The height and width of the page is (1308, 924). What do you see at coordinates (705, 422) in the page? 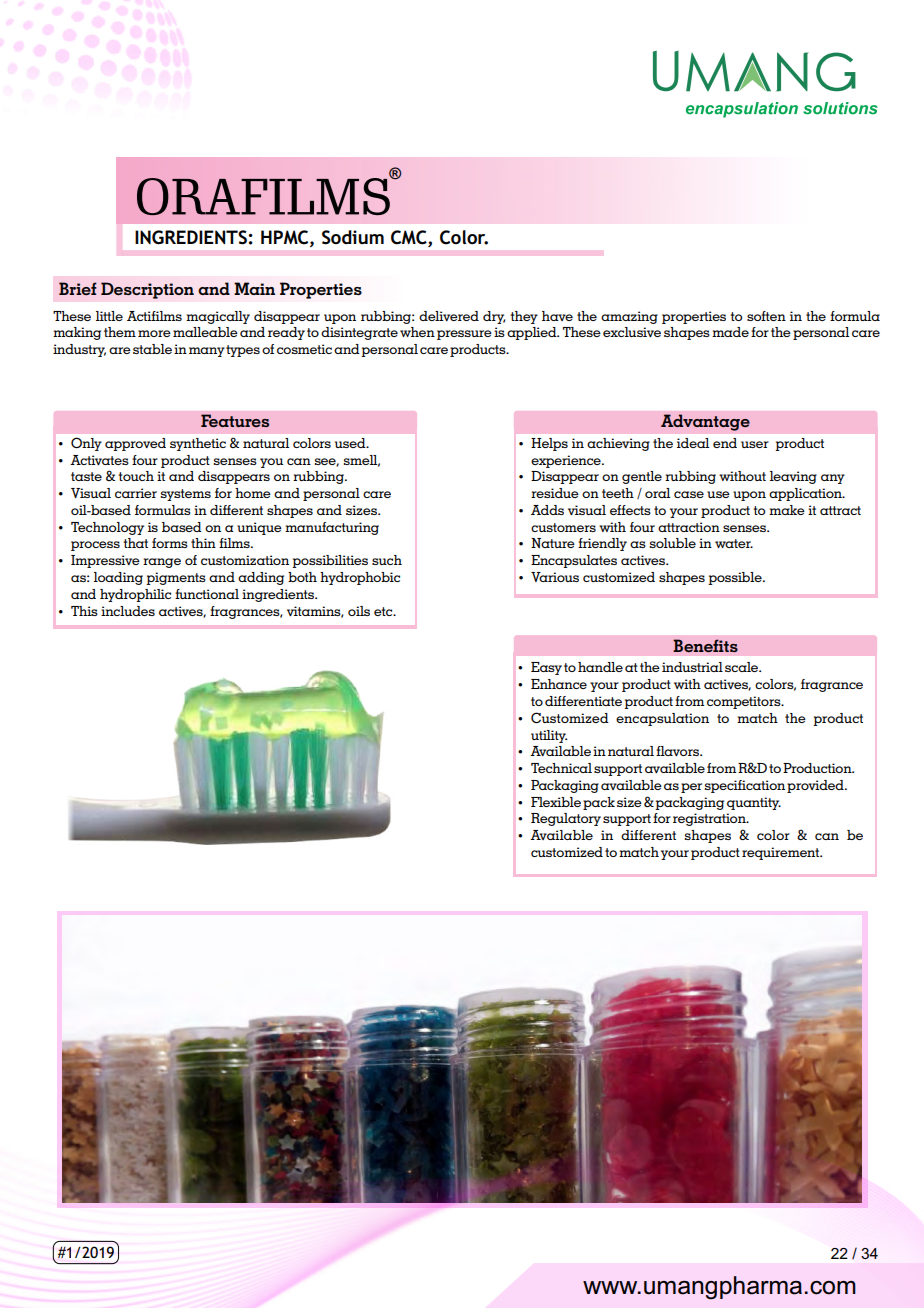
I see `Advantage` at bounding box center [705, 422].
